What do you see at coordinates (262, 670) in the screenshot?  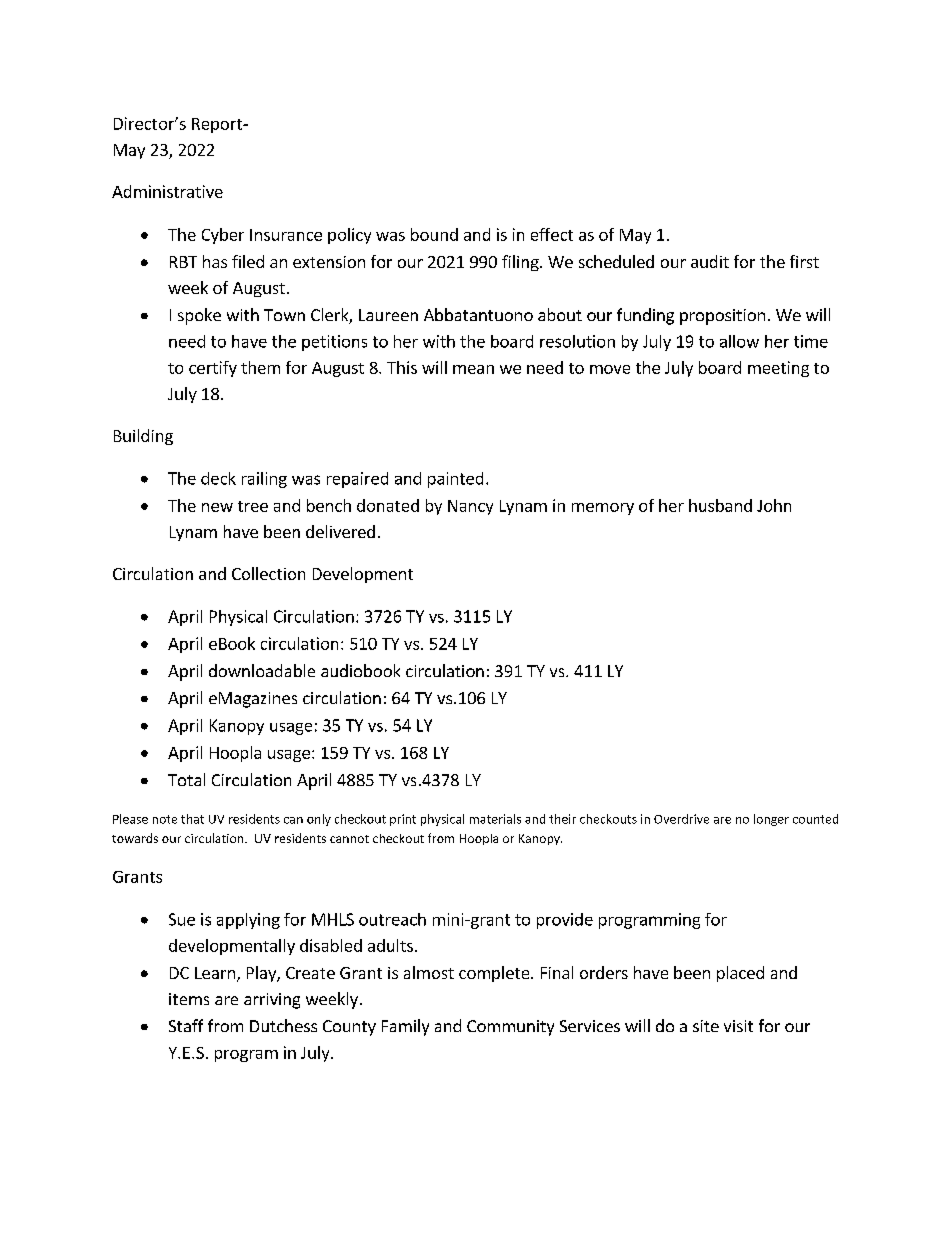 I see `downloadable` at bounding box center [262, 670].
